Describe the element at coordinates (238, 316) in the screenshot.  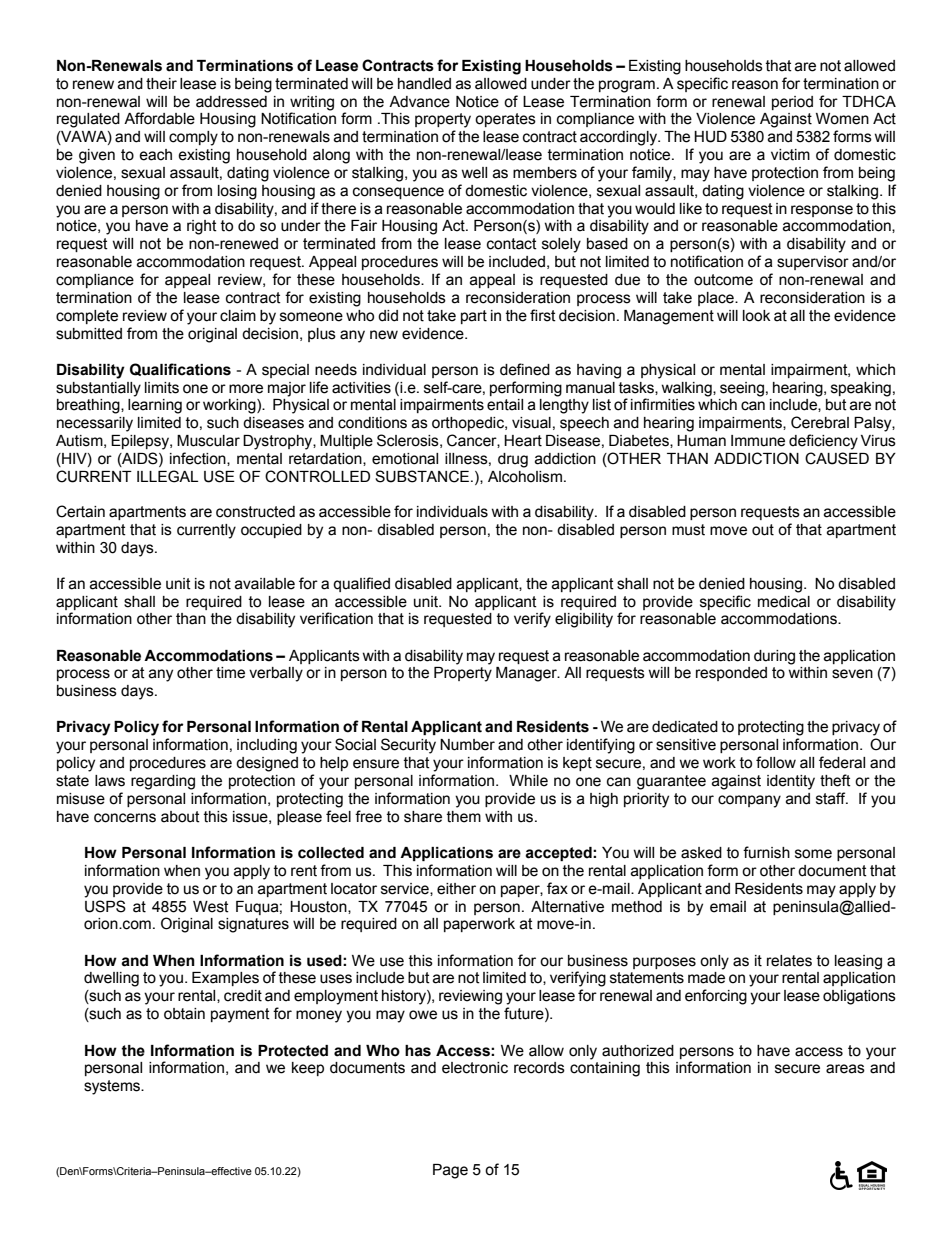
I see `claim` at that location.
